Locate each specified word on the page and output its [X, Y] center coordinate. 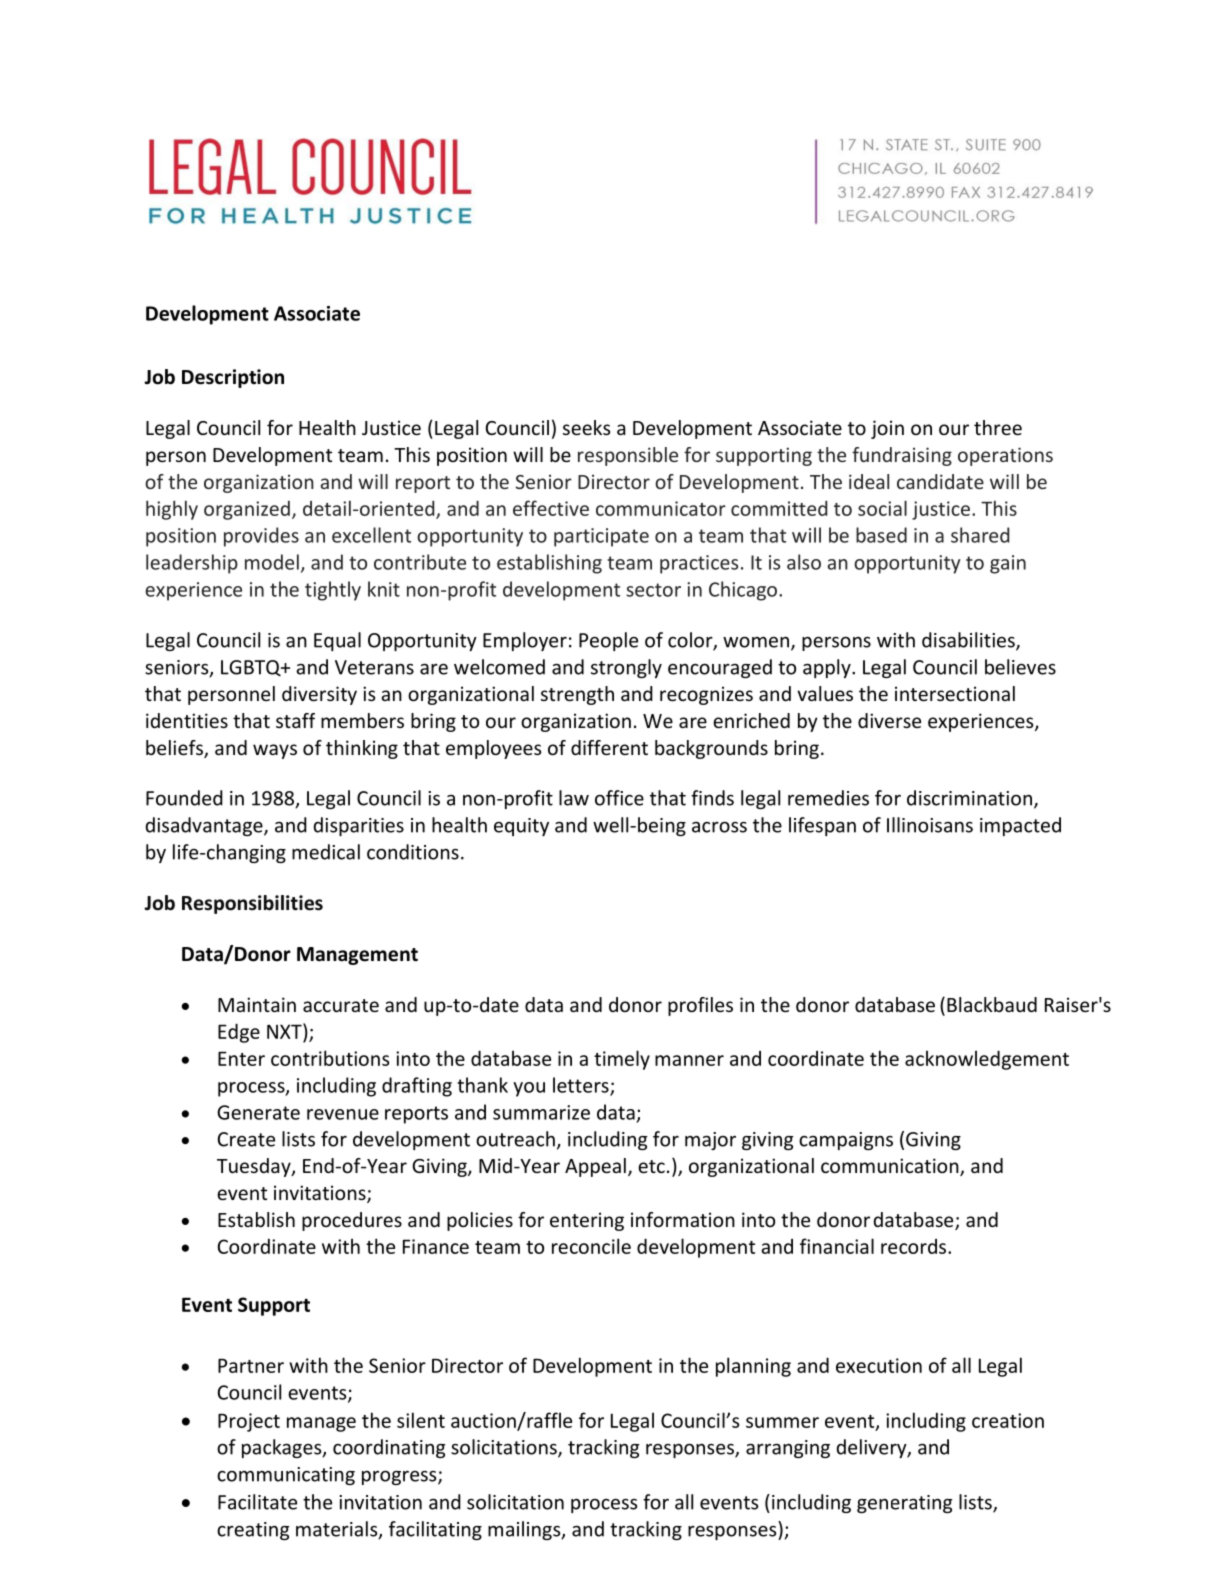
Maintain [257, 1004]
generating [904, 1504]
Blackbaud [992, 1004]
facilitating [435, 1530]
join [887, 429]
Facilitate [257, 1502]
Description [233, 378]
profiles [700, 1006]
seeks [586, 427]
